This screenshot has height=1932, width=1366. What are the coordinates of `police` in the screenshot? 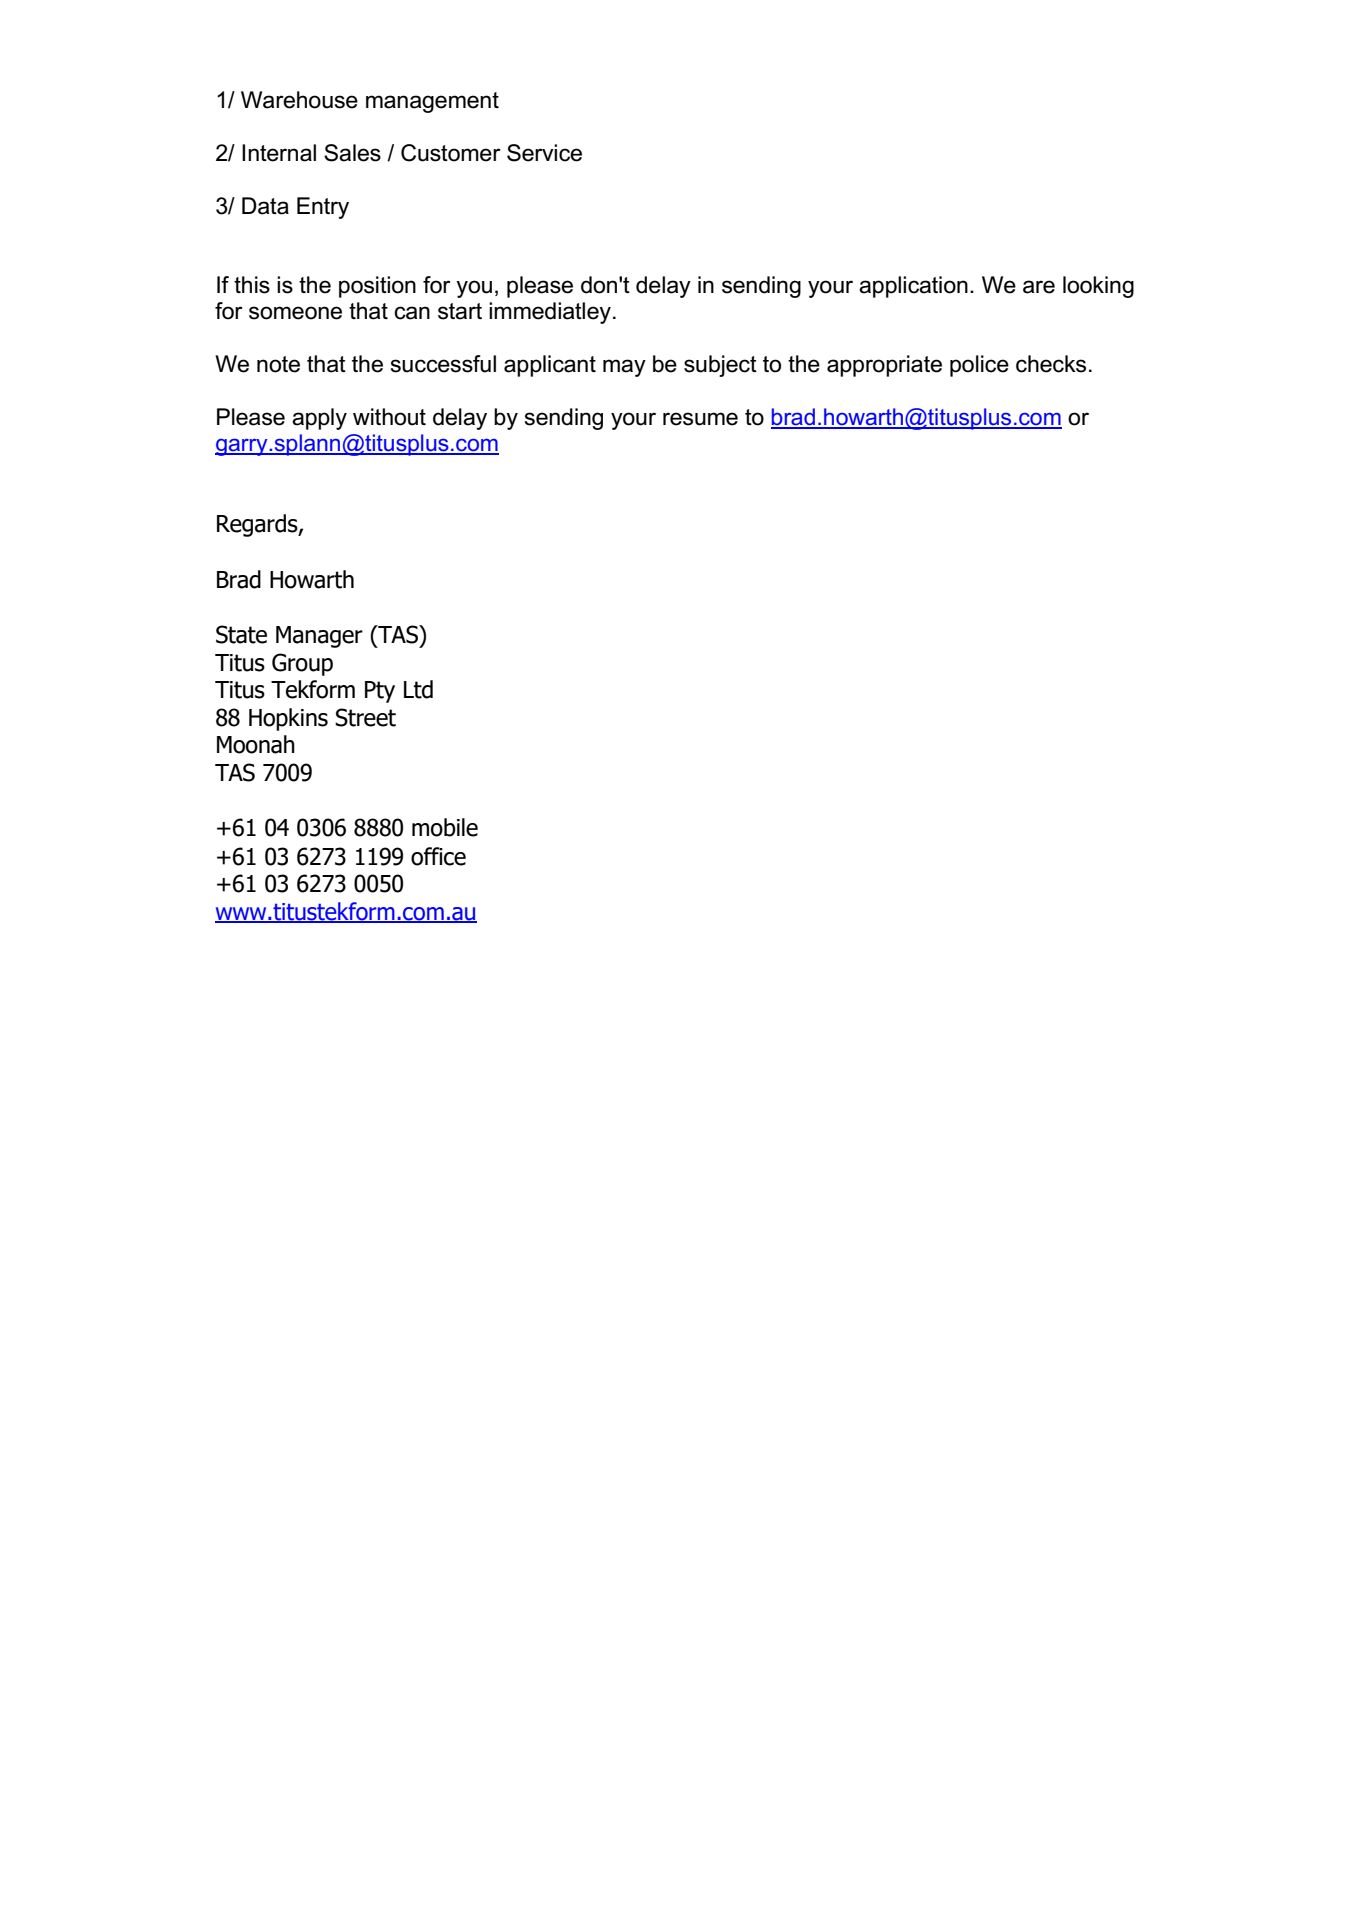 It's located at (979, 366).
